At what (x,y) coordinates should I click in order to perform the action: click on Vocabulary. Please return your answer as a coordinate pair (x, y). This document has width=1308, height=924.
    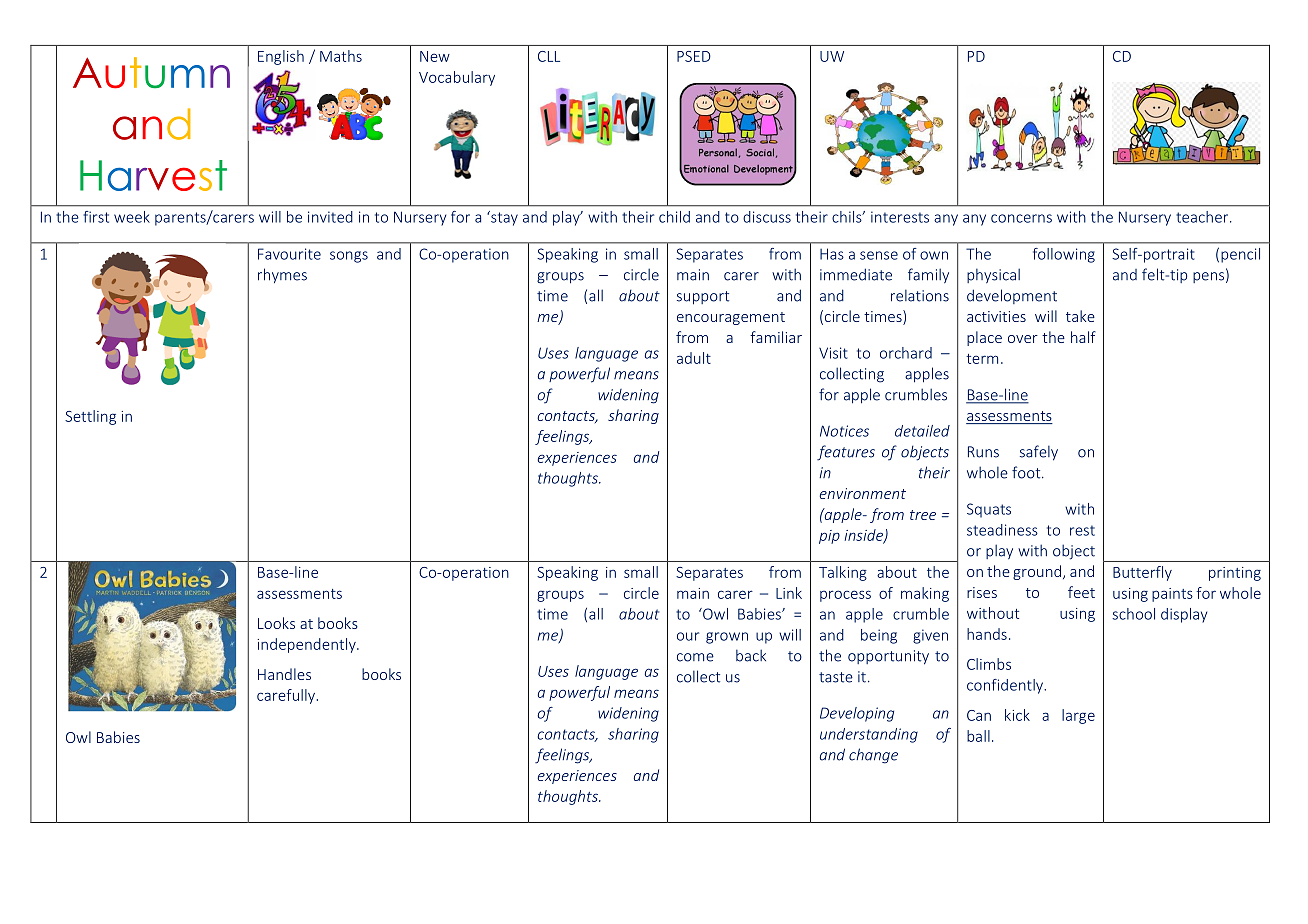
    Looking at the image, I should click on (457, 78).
